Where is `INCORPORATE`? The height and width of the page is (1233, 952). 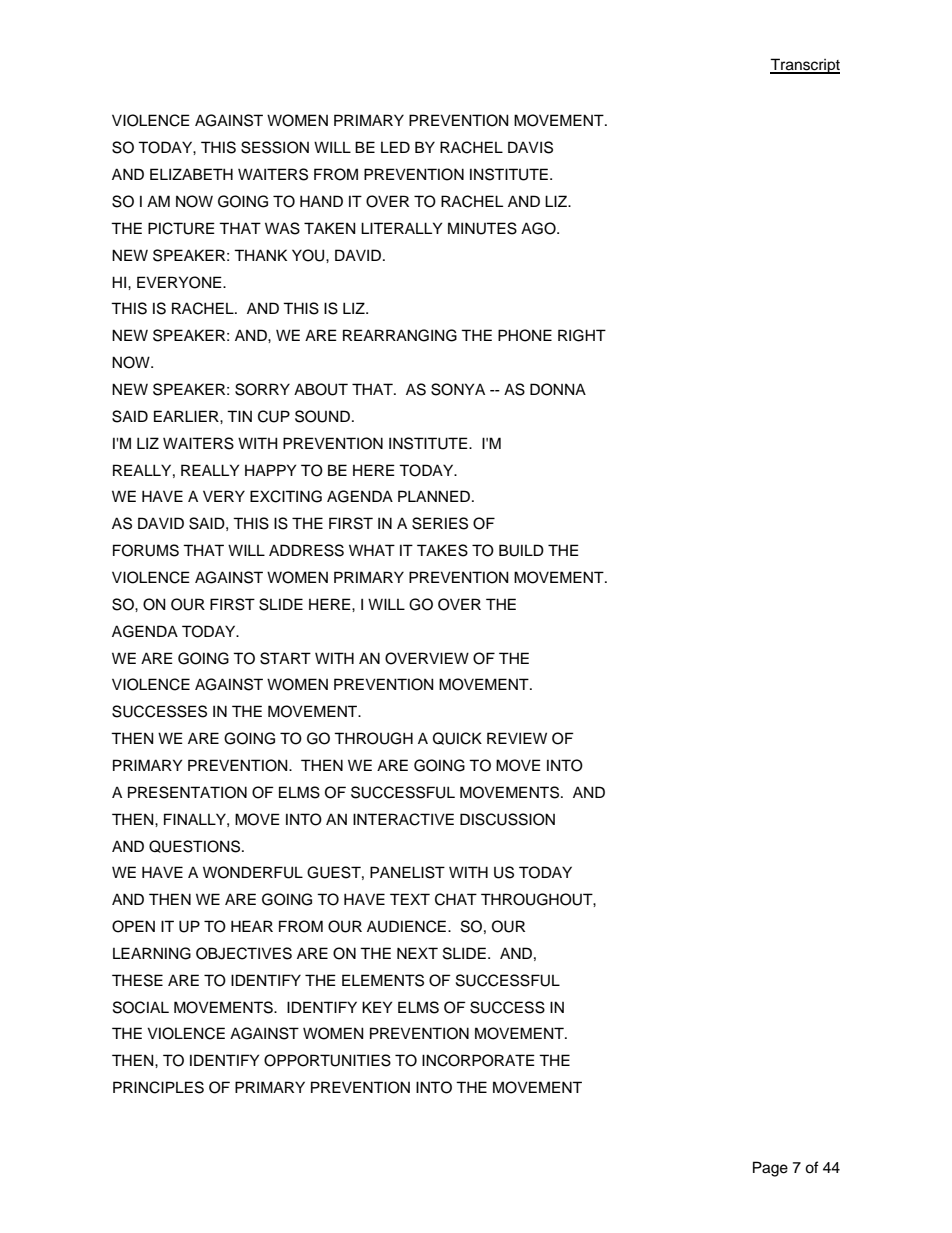 INCORPORATE is located at coordinates (478, 1060).
